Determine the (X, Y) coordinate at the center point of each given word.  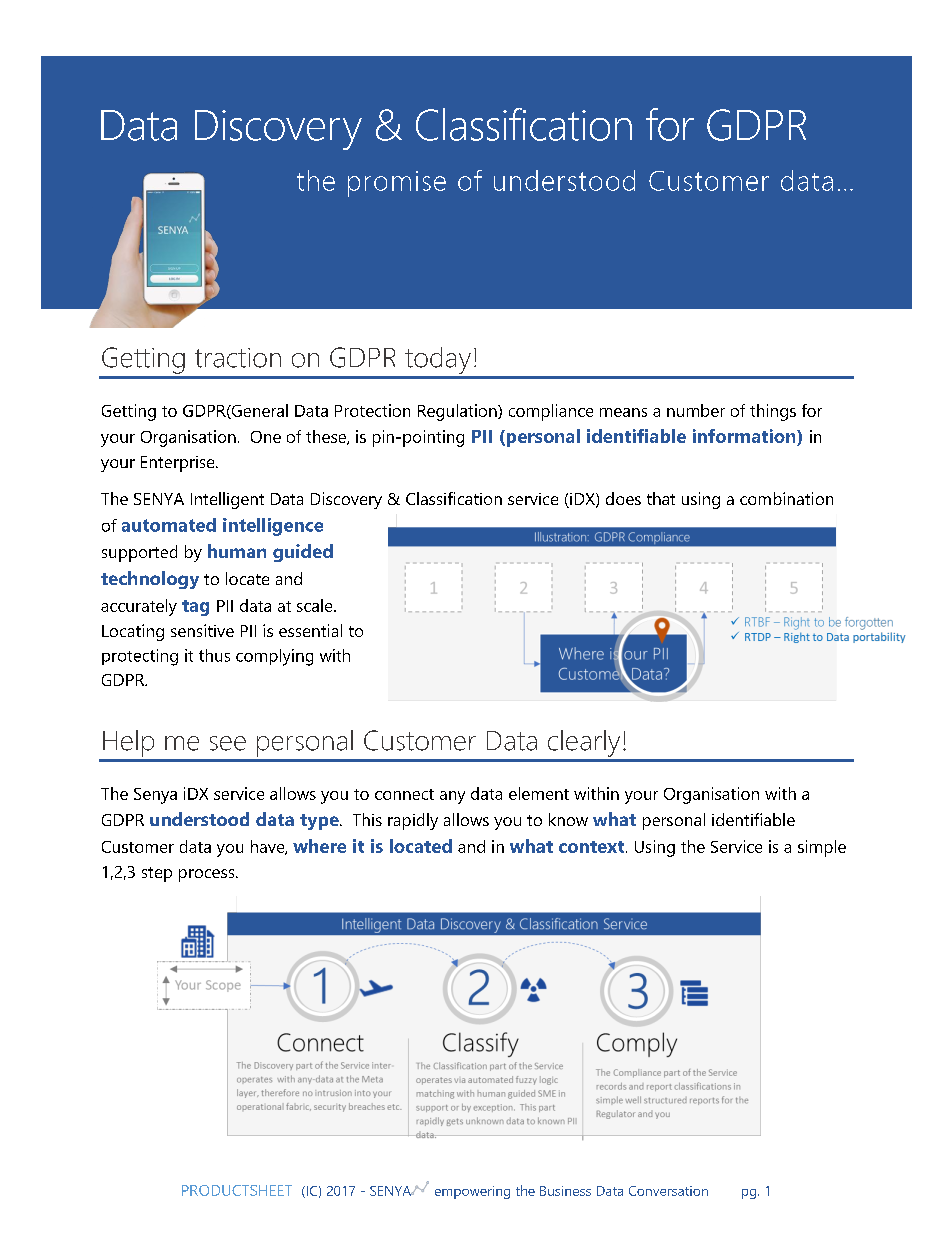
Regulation (458, 412)
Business (565, 1191)
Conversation (668, 1191)
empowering (472, 1192)
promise (397, 184)
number (696, 410)
